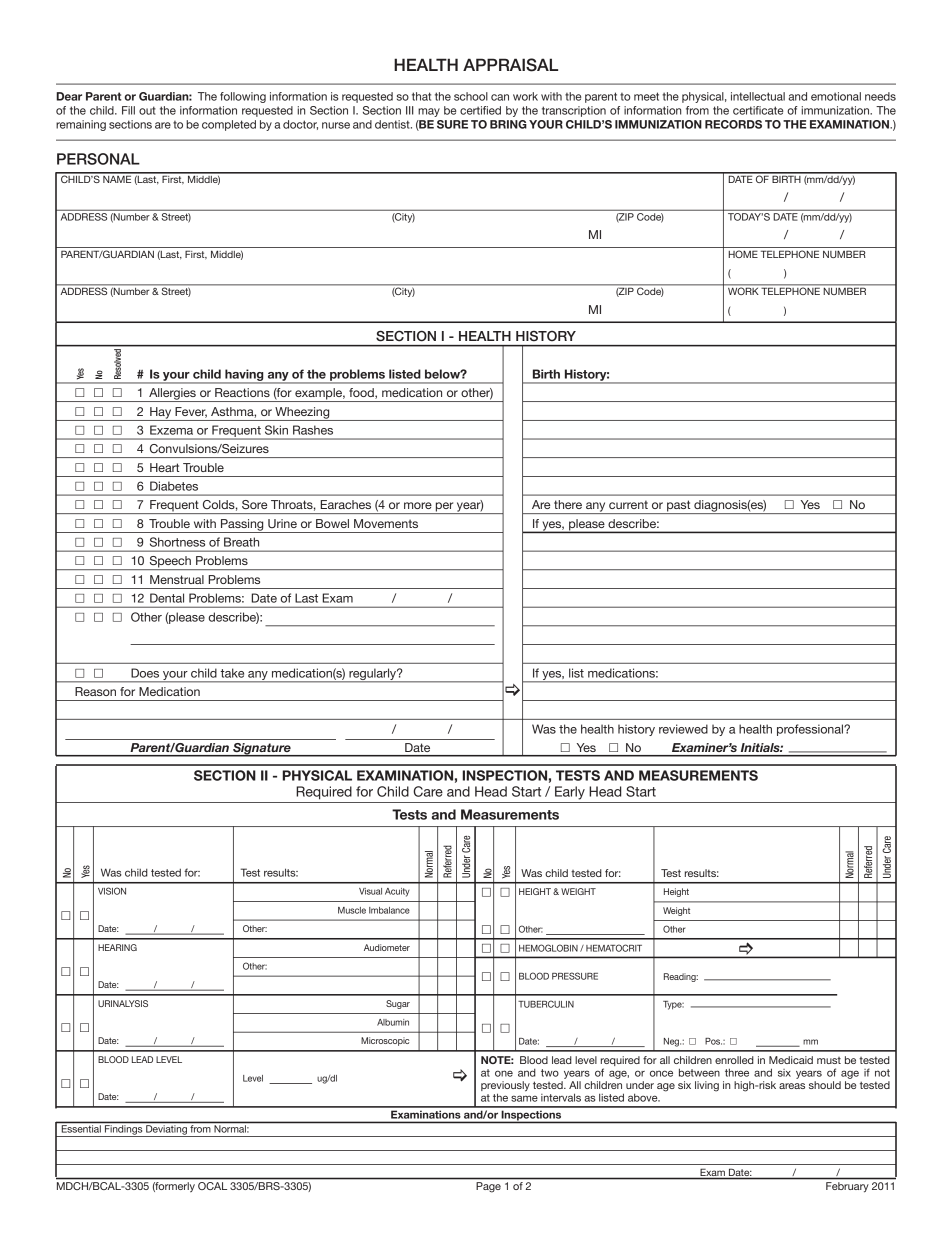  What do you see at coordinates (147, 110) in the screenshot?
I see `out` at bounding box center [147, 110].
